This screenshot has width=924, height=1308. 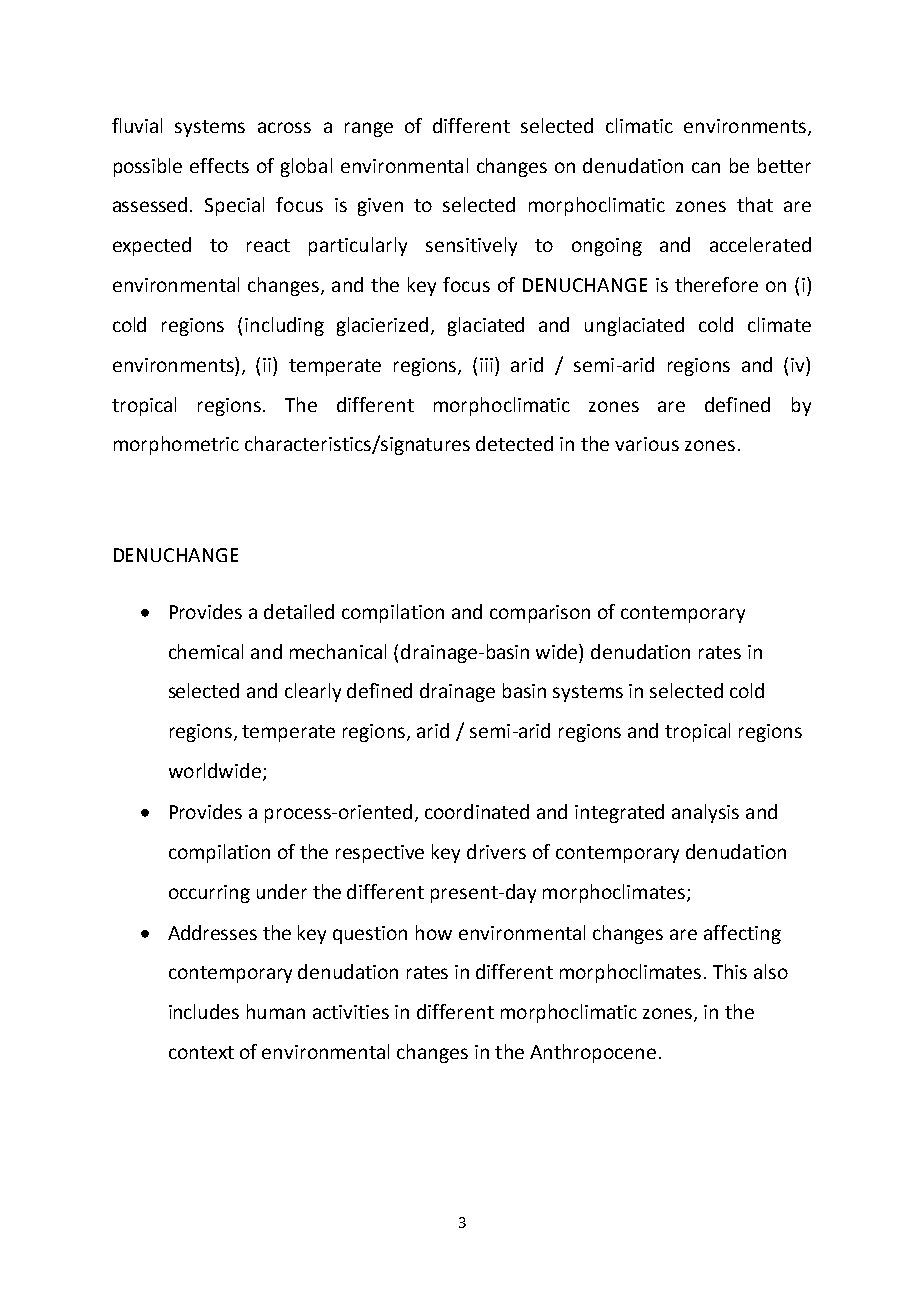 I want to click on includes, so click(x=204, y=1011).
